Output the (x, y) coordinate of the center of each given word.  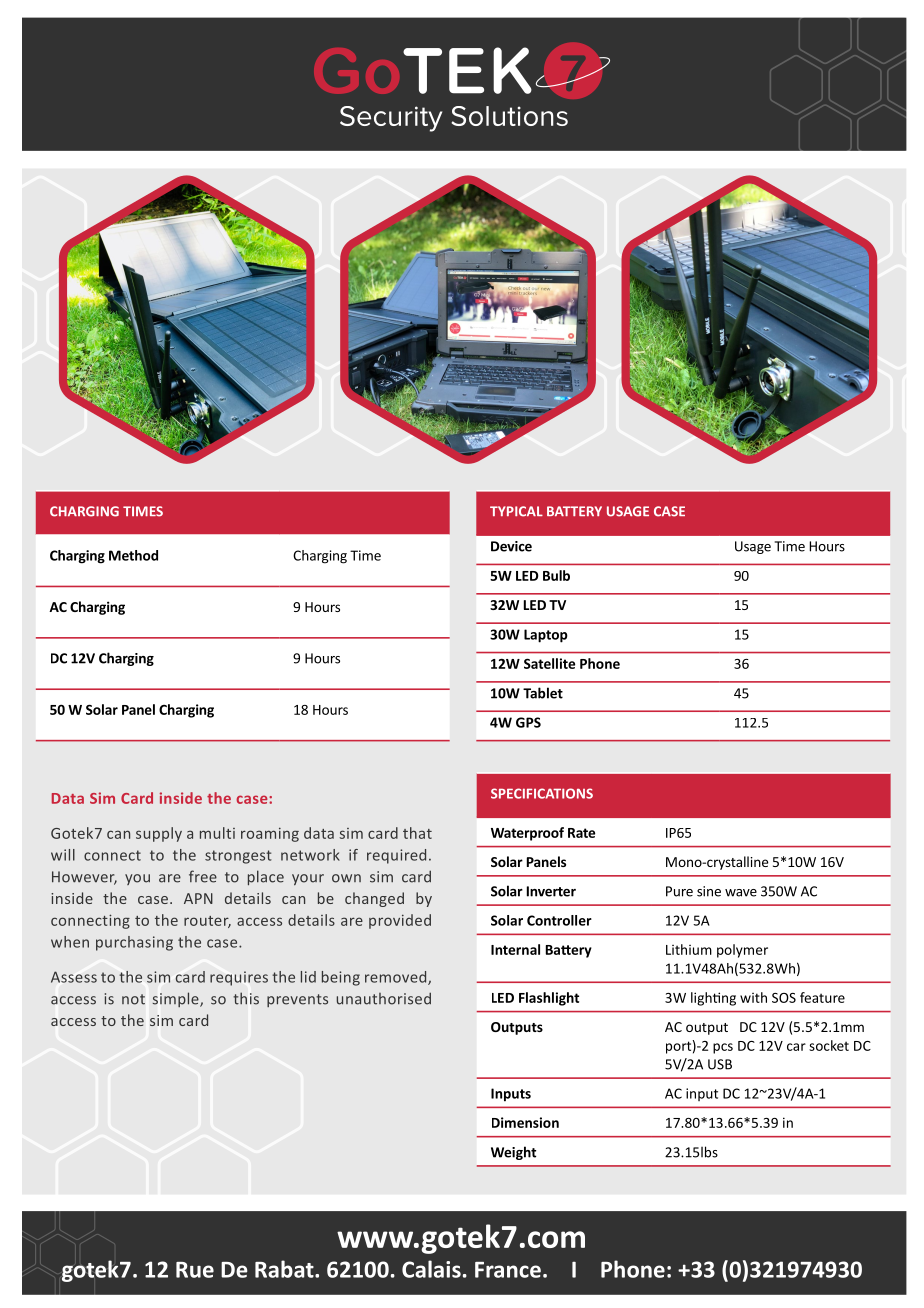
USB (720, 1064)
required (396, 856)
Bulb (556, 575)
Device (511, 546)
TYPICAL (516, 511)
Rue (195, 1270)
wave (741, 893)
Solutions (509, 116)
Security (391, 119)
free (203, 876)
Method (133, 555)
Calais (431, 1269)
